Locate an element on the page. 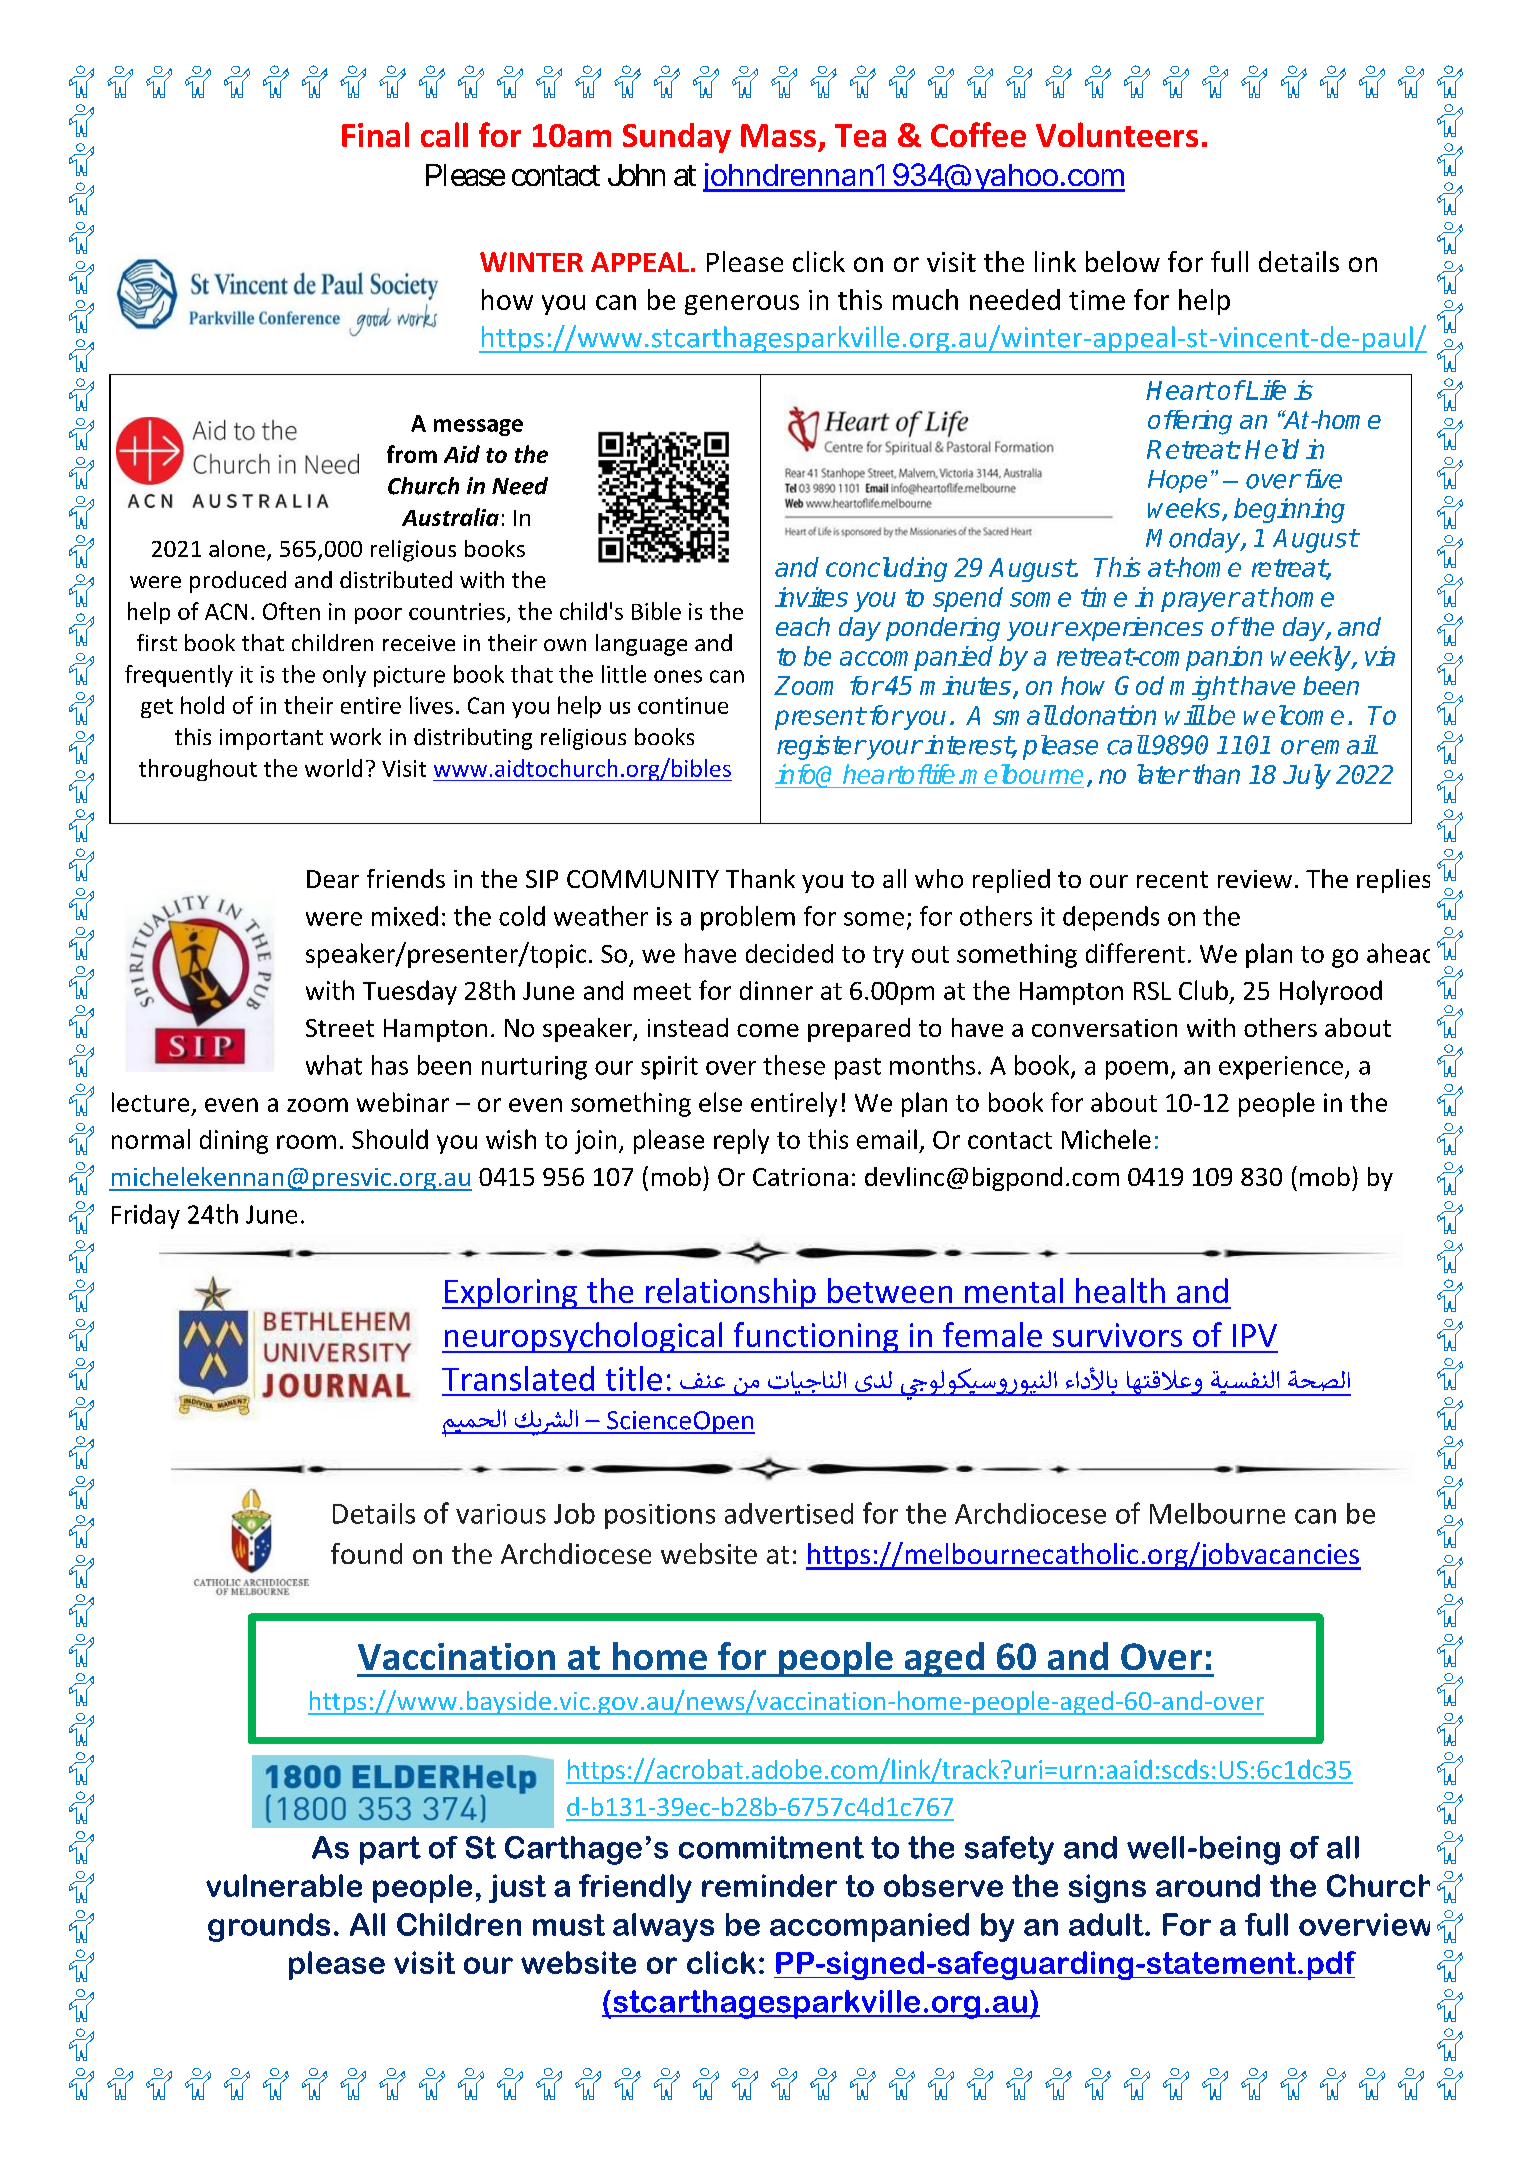 The height and width of the document is (2164, 1530). Volunteers is located at coordinates (1117, 134).
